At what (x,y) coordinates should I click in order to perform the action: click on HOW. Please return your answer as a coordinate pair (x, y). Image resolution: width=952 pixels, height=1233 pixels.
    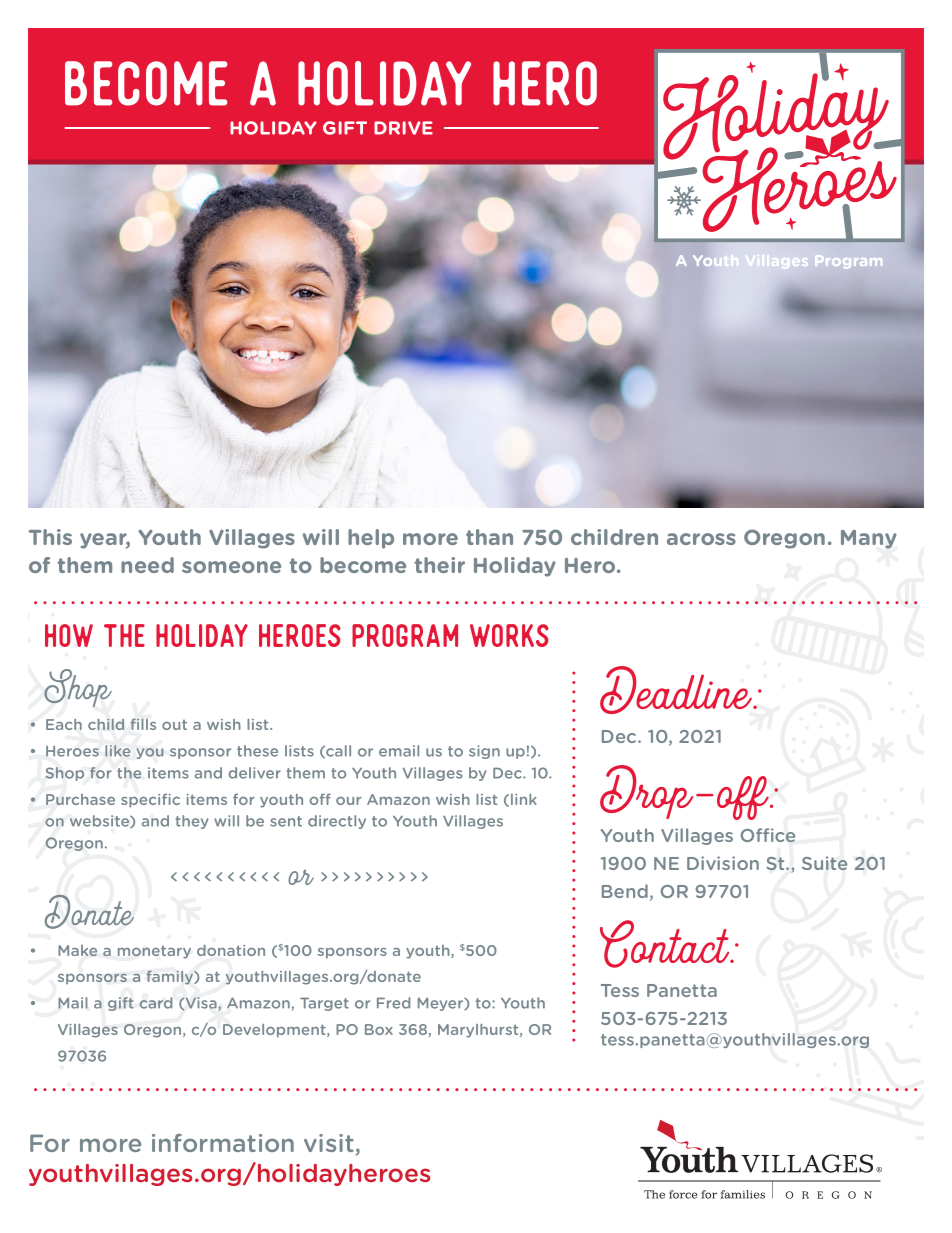
    Looking at the image, I should click on (69, 635).
